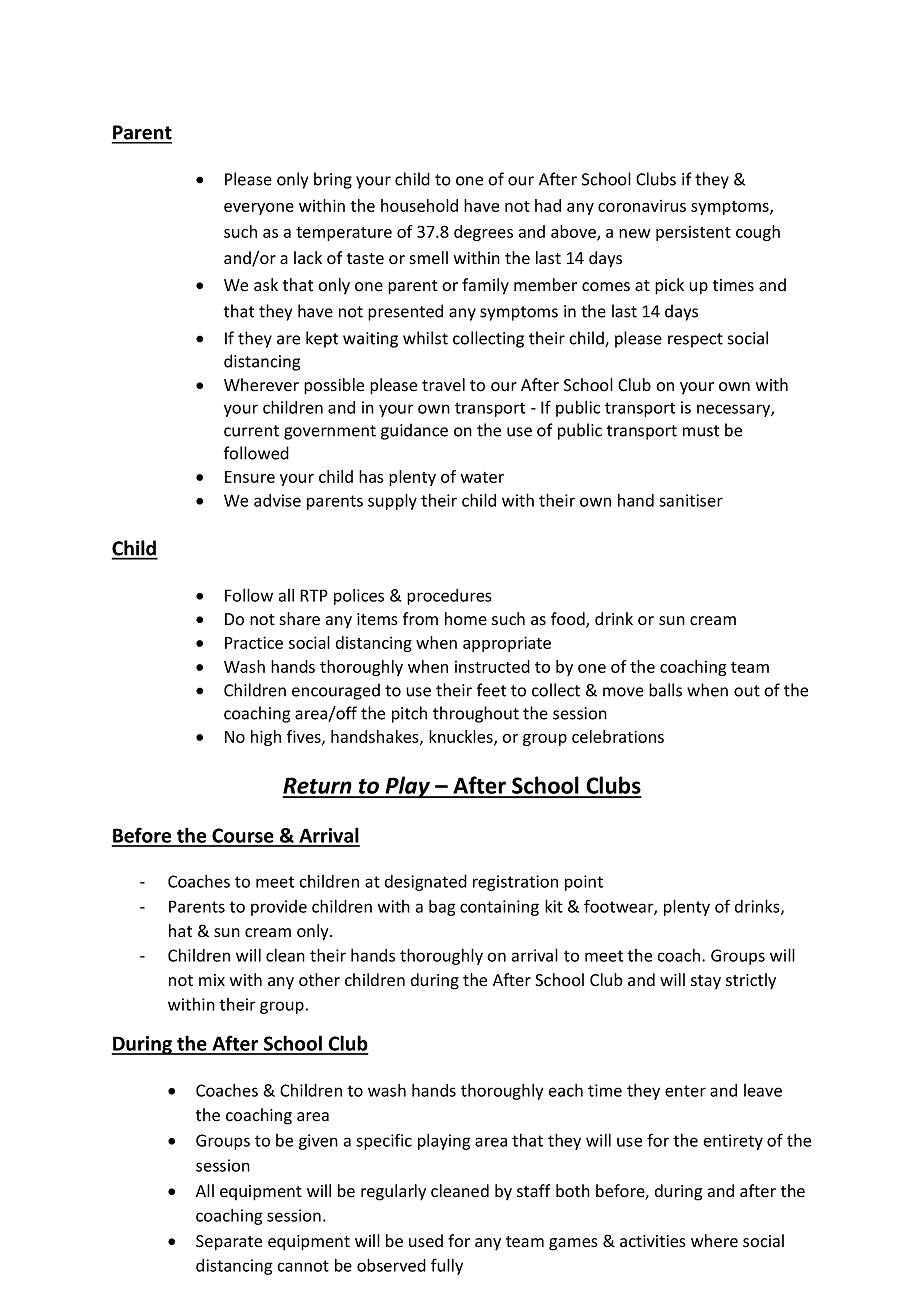 This screenshot has width=924, height=1307. What do you see at coordinates (277, 500) in the screenshot?
I see `advise` at bounding box center [277, 500].
